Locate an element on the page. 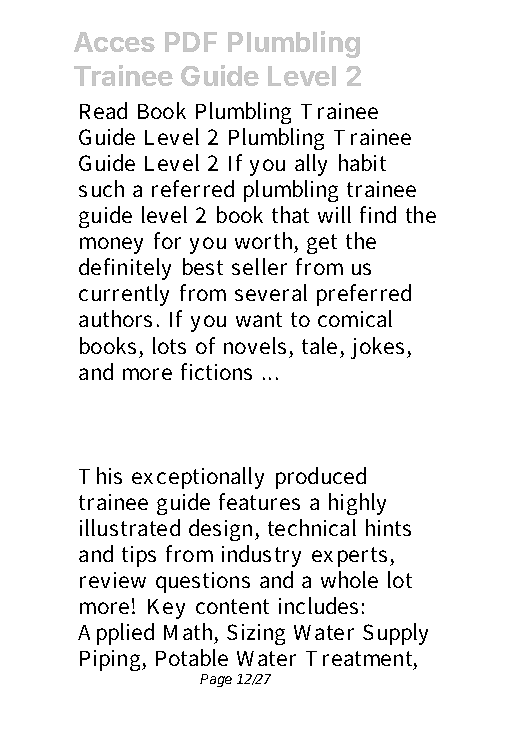  habit is located at coordinates (362, 162).
